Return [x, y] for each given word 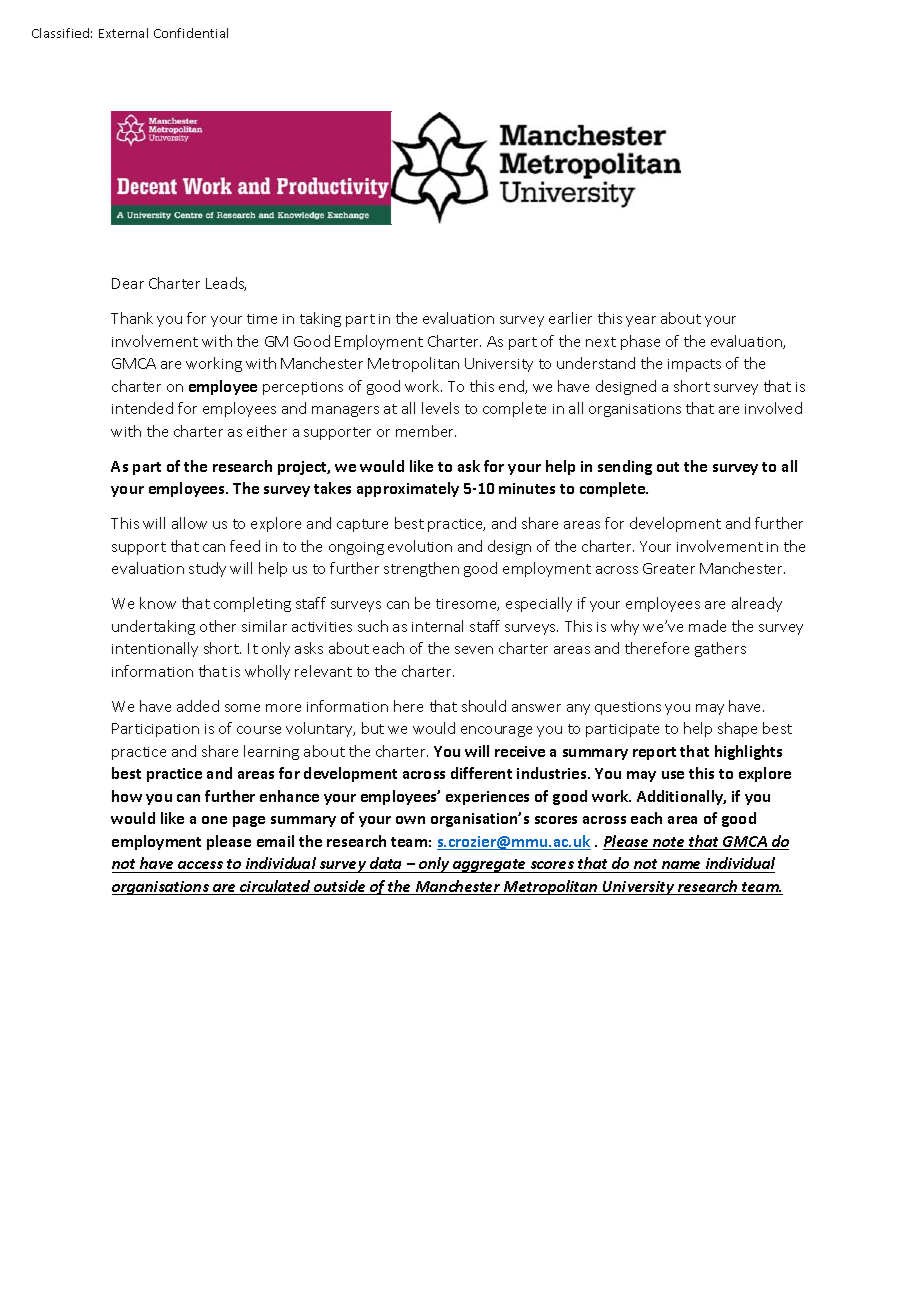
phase [640, 342]
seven [474, 650]
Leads [226, 284]
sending [625, 467]
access [200, 865]
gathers [720, 649]
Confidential [191, 33]
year [641, 321]
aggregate [490, 866]
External [123, 33]
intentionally [155, 649]
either [267, 431]
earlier [570, 318]
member [426, 431]
